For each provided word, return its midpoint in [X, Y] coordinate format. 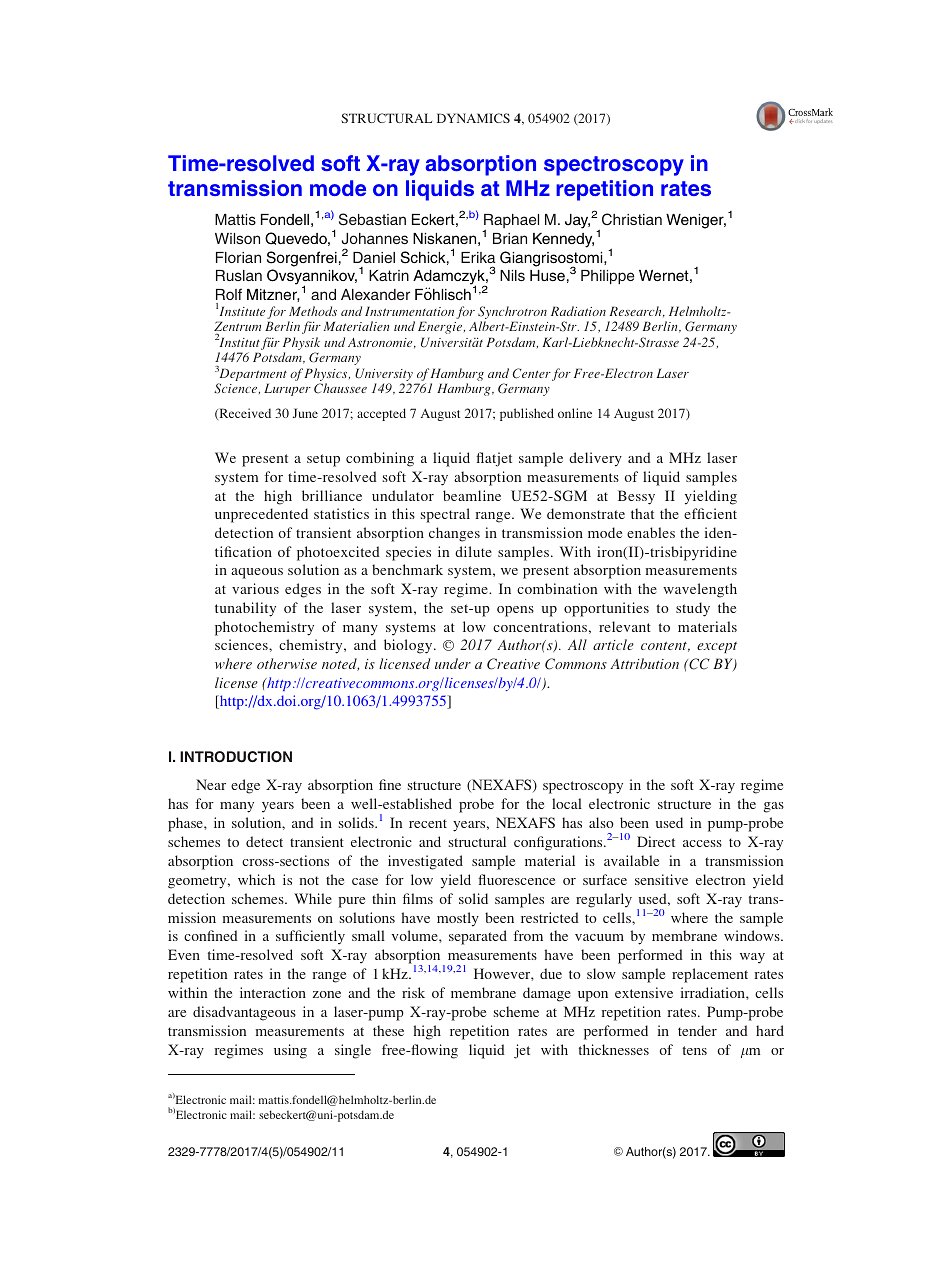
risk [413, 992]
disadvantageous [244, 1013]
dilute [473, 551]
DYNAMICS [473, 118]
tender [697, 1030]
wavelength [700, 590]
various [255, 588]
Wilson [237, 238]
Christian [632, 219]
